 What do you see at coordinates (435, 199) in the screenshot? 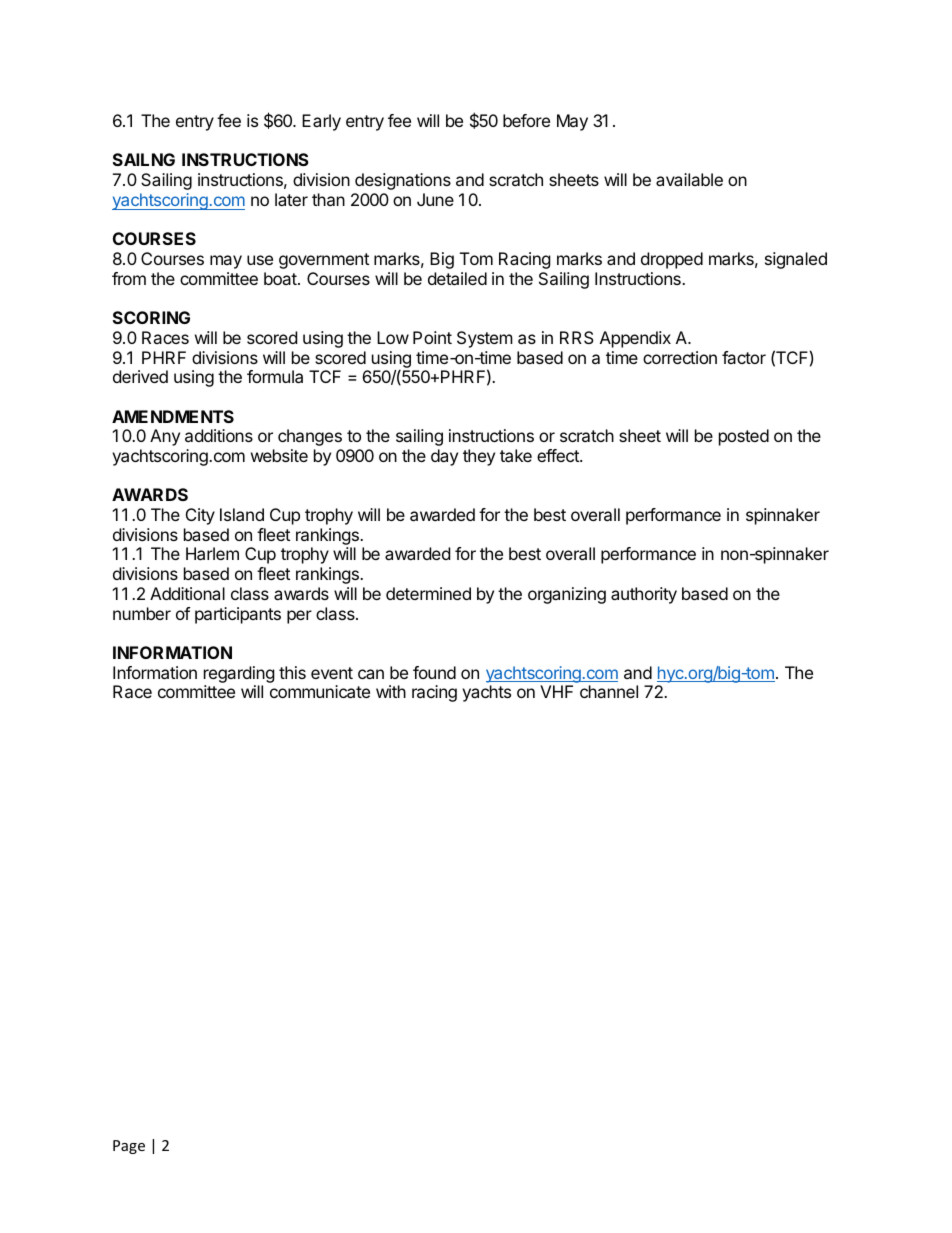
I see `June` at bounding box center [435, 199].
